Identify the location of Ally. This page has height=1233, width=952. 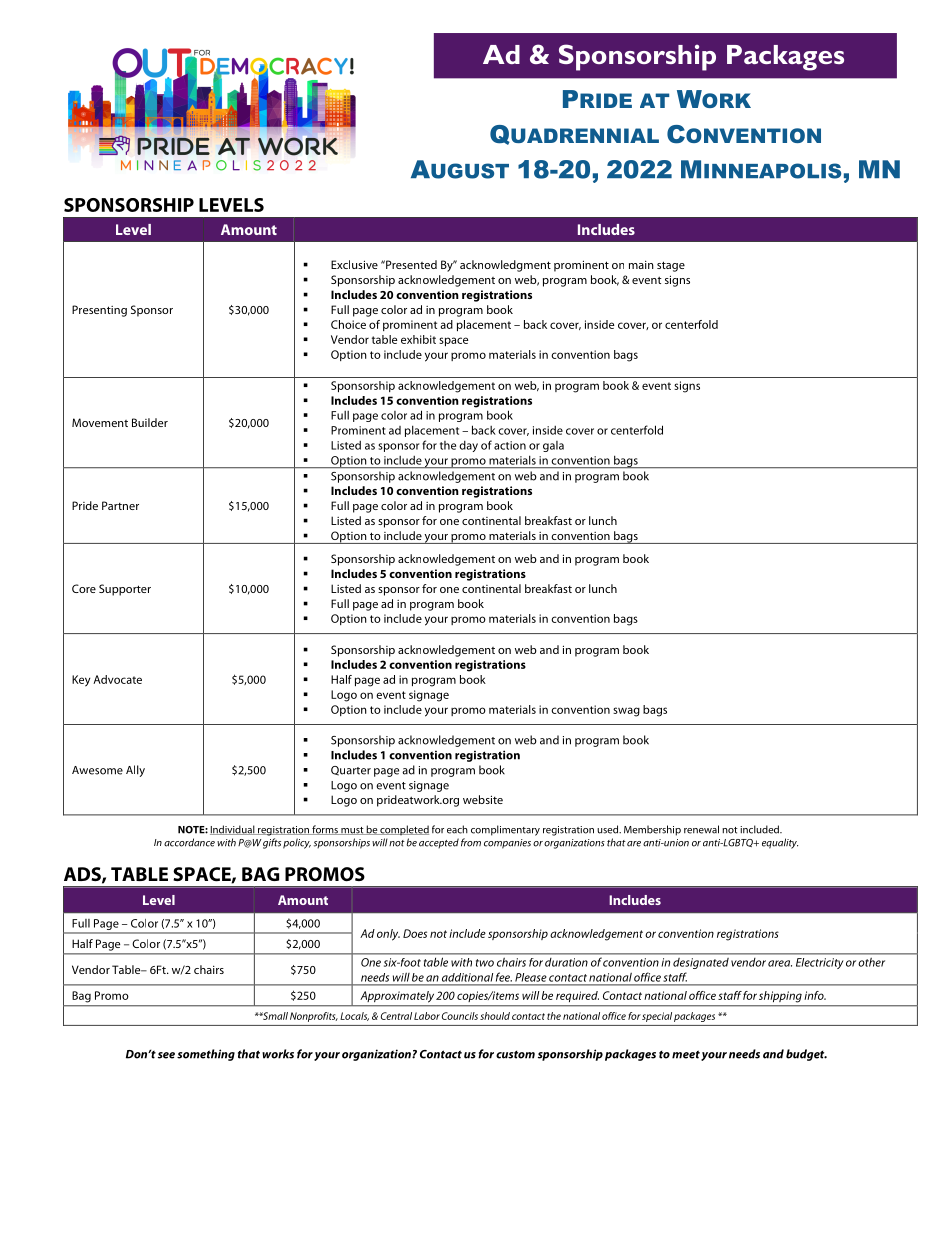
(135, 771).
